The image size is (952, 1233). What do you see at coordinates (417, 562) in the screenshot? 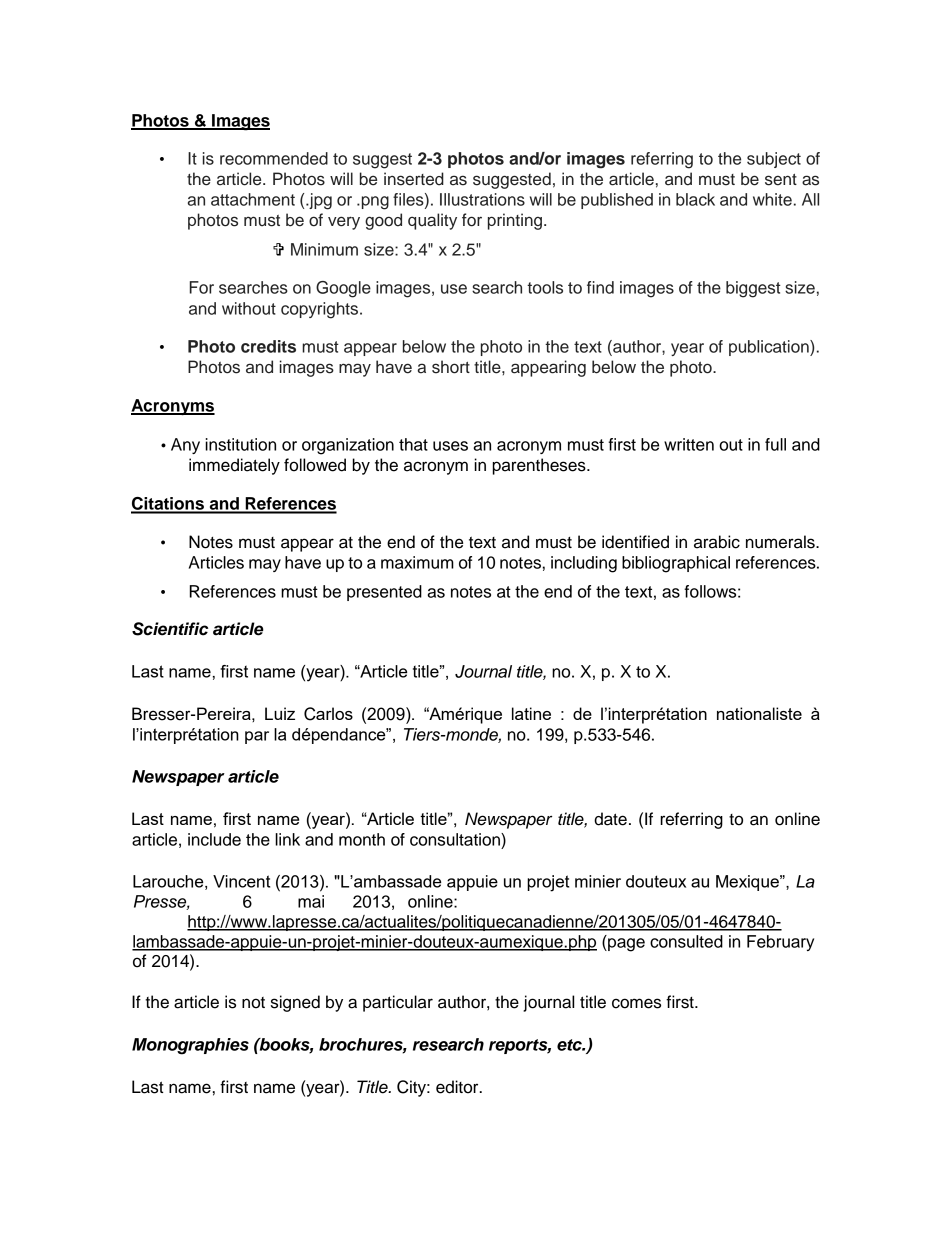
I see `maximum` at bounding box center [417, 562].
